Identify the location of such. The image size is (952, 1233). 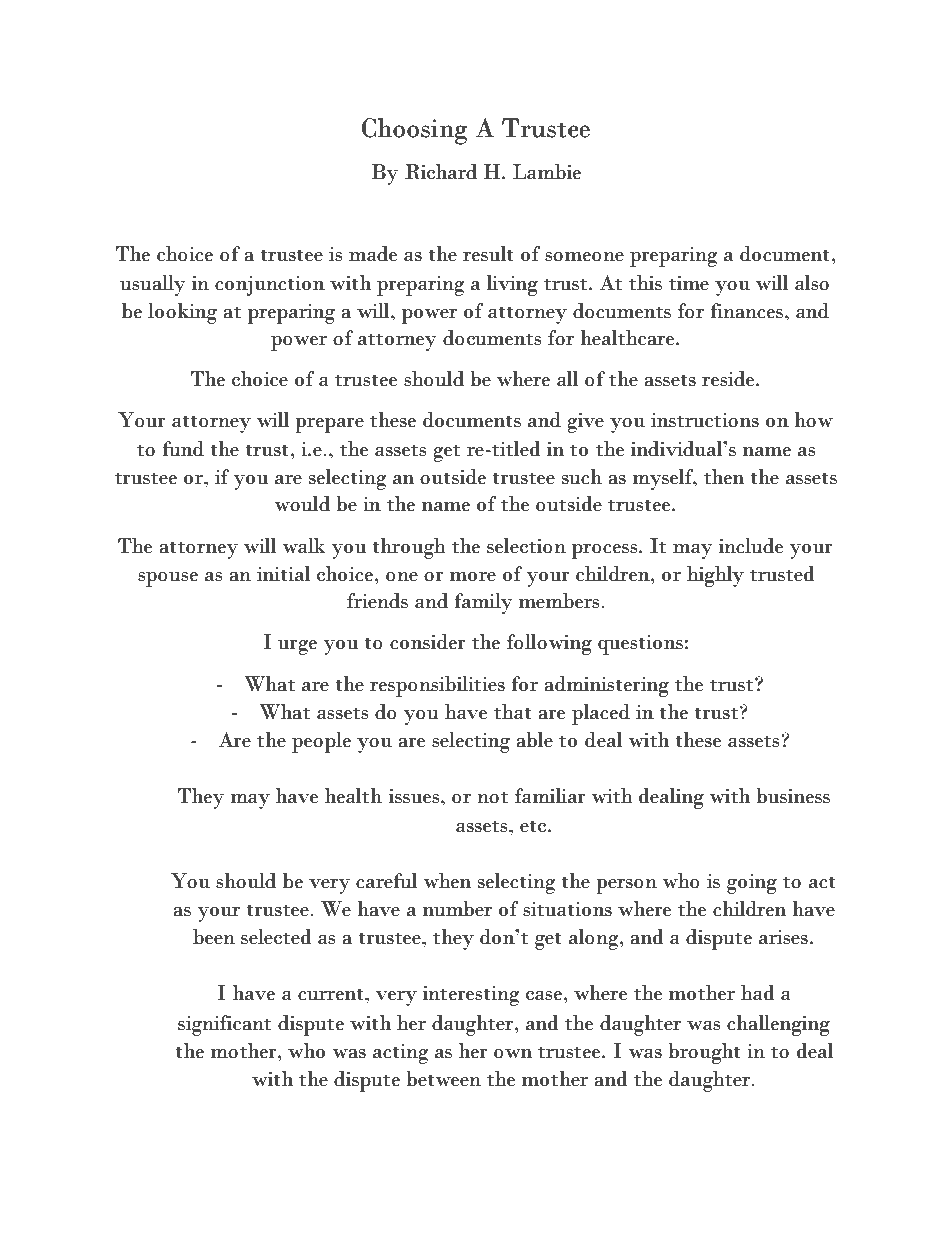
(582, 477).
